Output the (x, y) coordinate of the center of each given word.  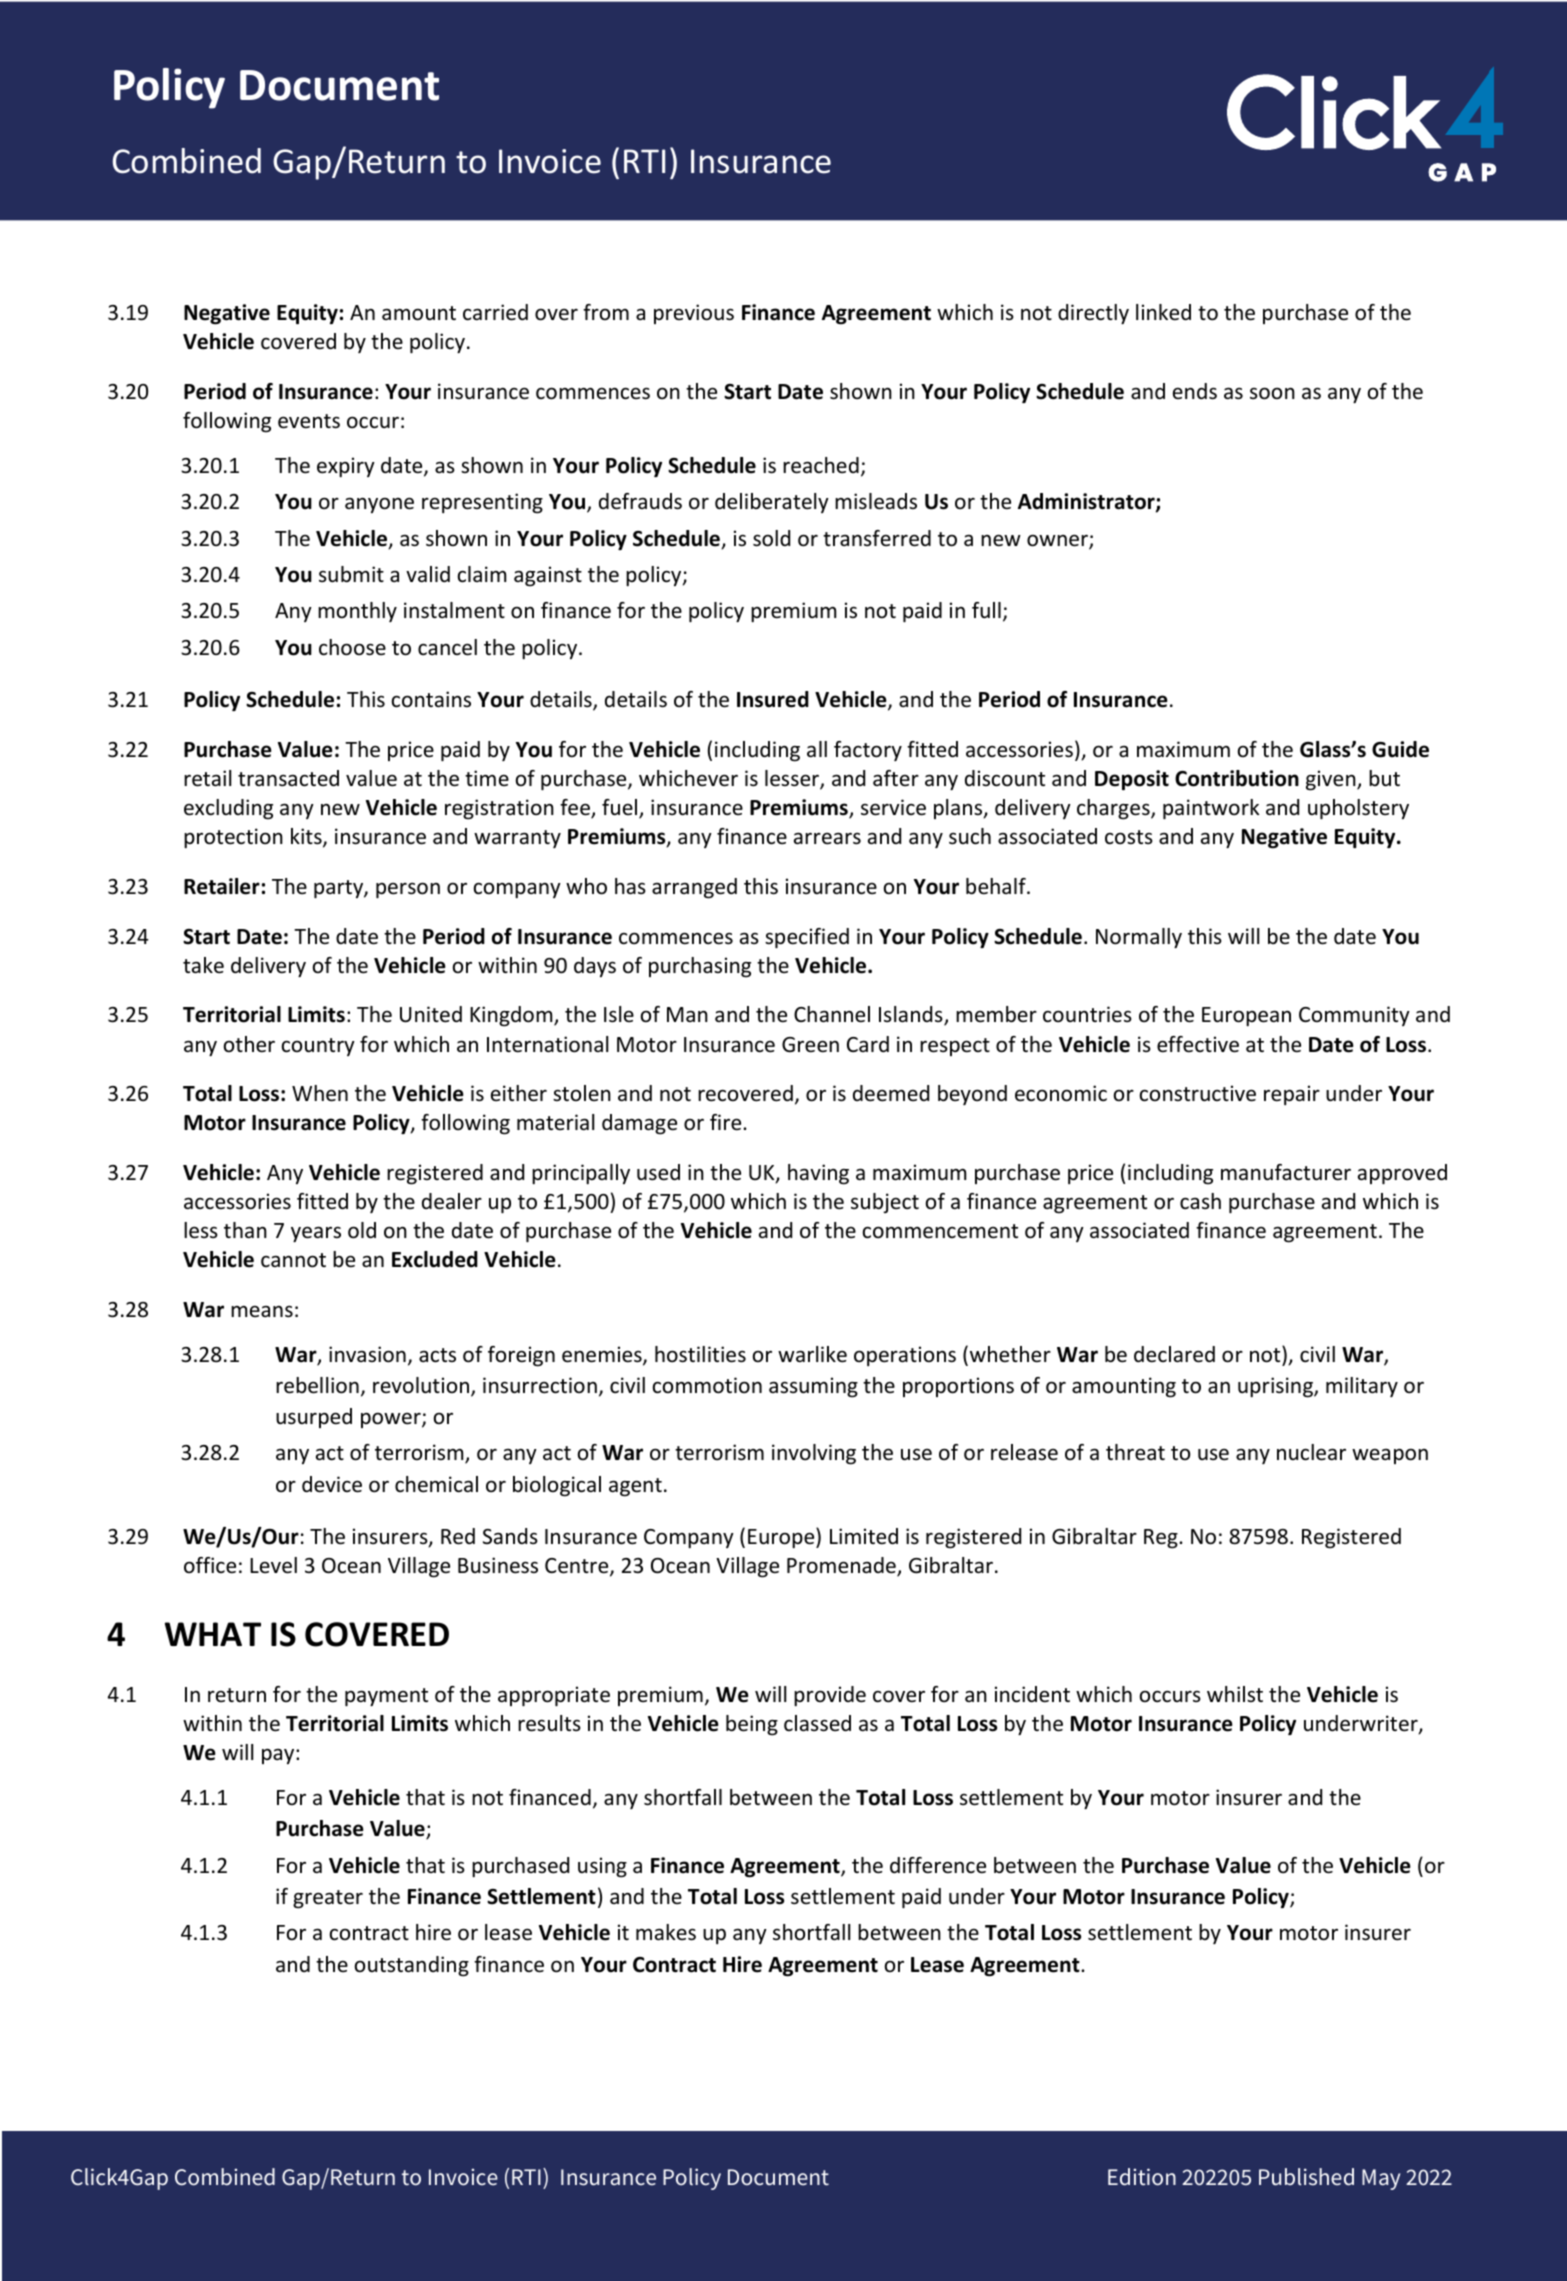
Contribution (1237, 778)
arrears (827, 838)
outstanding (412, 1966)
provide (830, 1696)
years (316, 1234)
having (818, 1174)
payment (386, 1697)
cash (1200, 1201)
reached (821, 465)
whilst (1235, 1694)
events (309, 421)
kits (307, 837)
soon (1272, 393)
